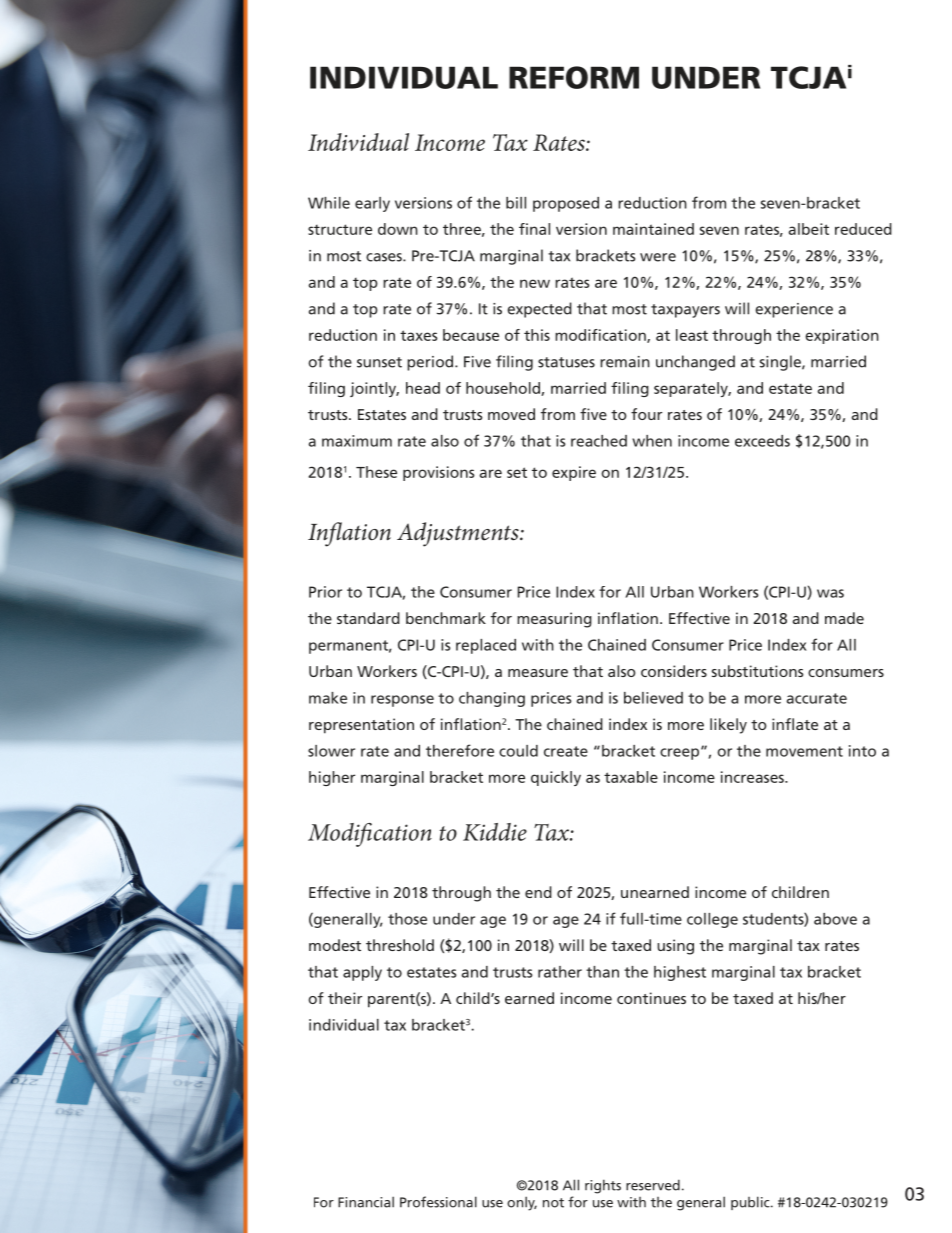 This image has width=952, height=1233. What do you see at coordinates (835, 919) in the image?
I see `above` at bounding box center [835, 919].
